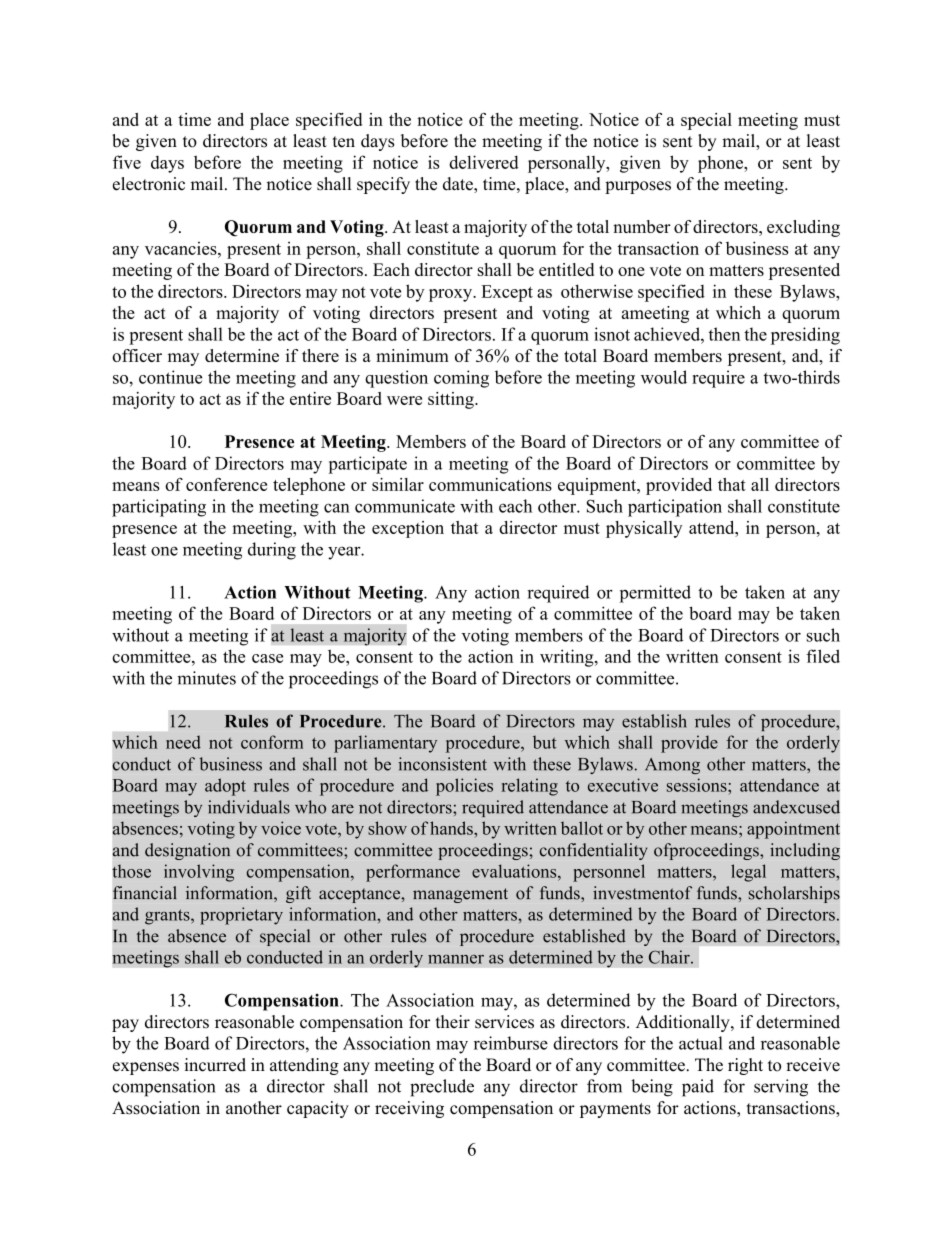 This screenshot has width=952, height=1233. What do you see at coordinates (675, 508) in the screenshot?
I see `participation` at bounding box center [675, 508].
